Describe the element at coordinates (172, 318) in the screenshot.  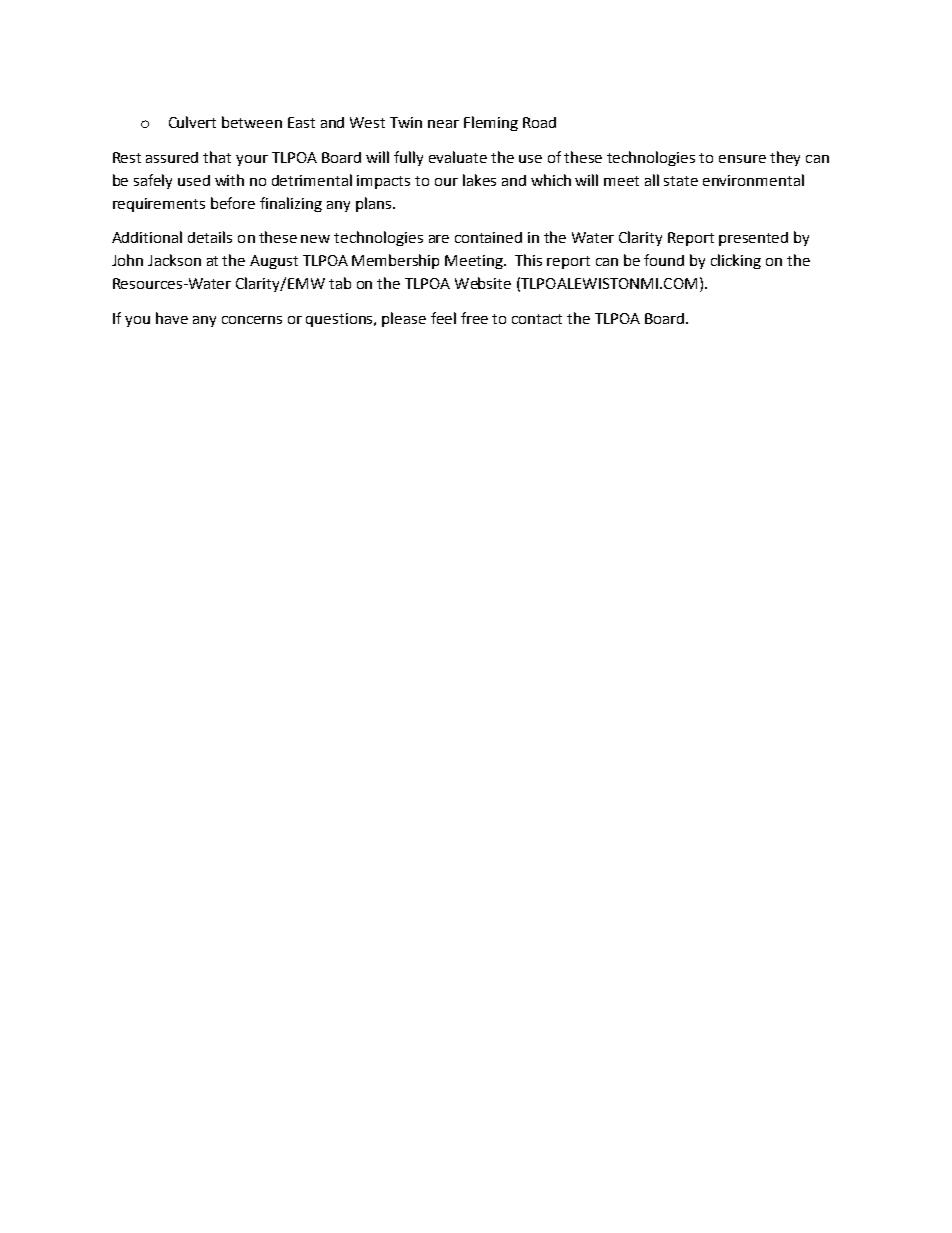
I see `have` at that location.
